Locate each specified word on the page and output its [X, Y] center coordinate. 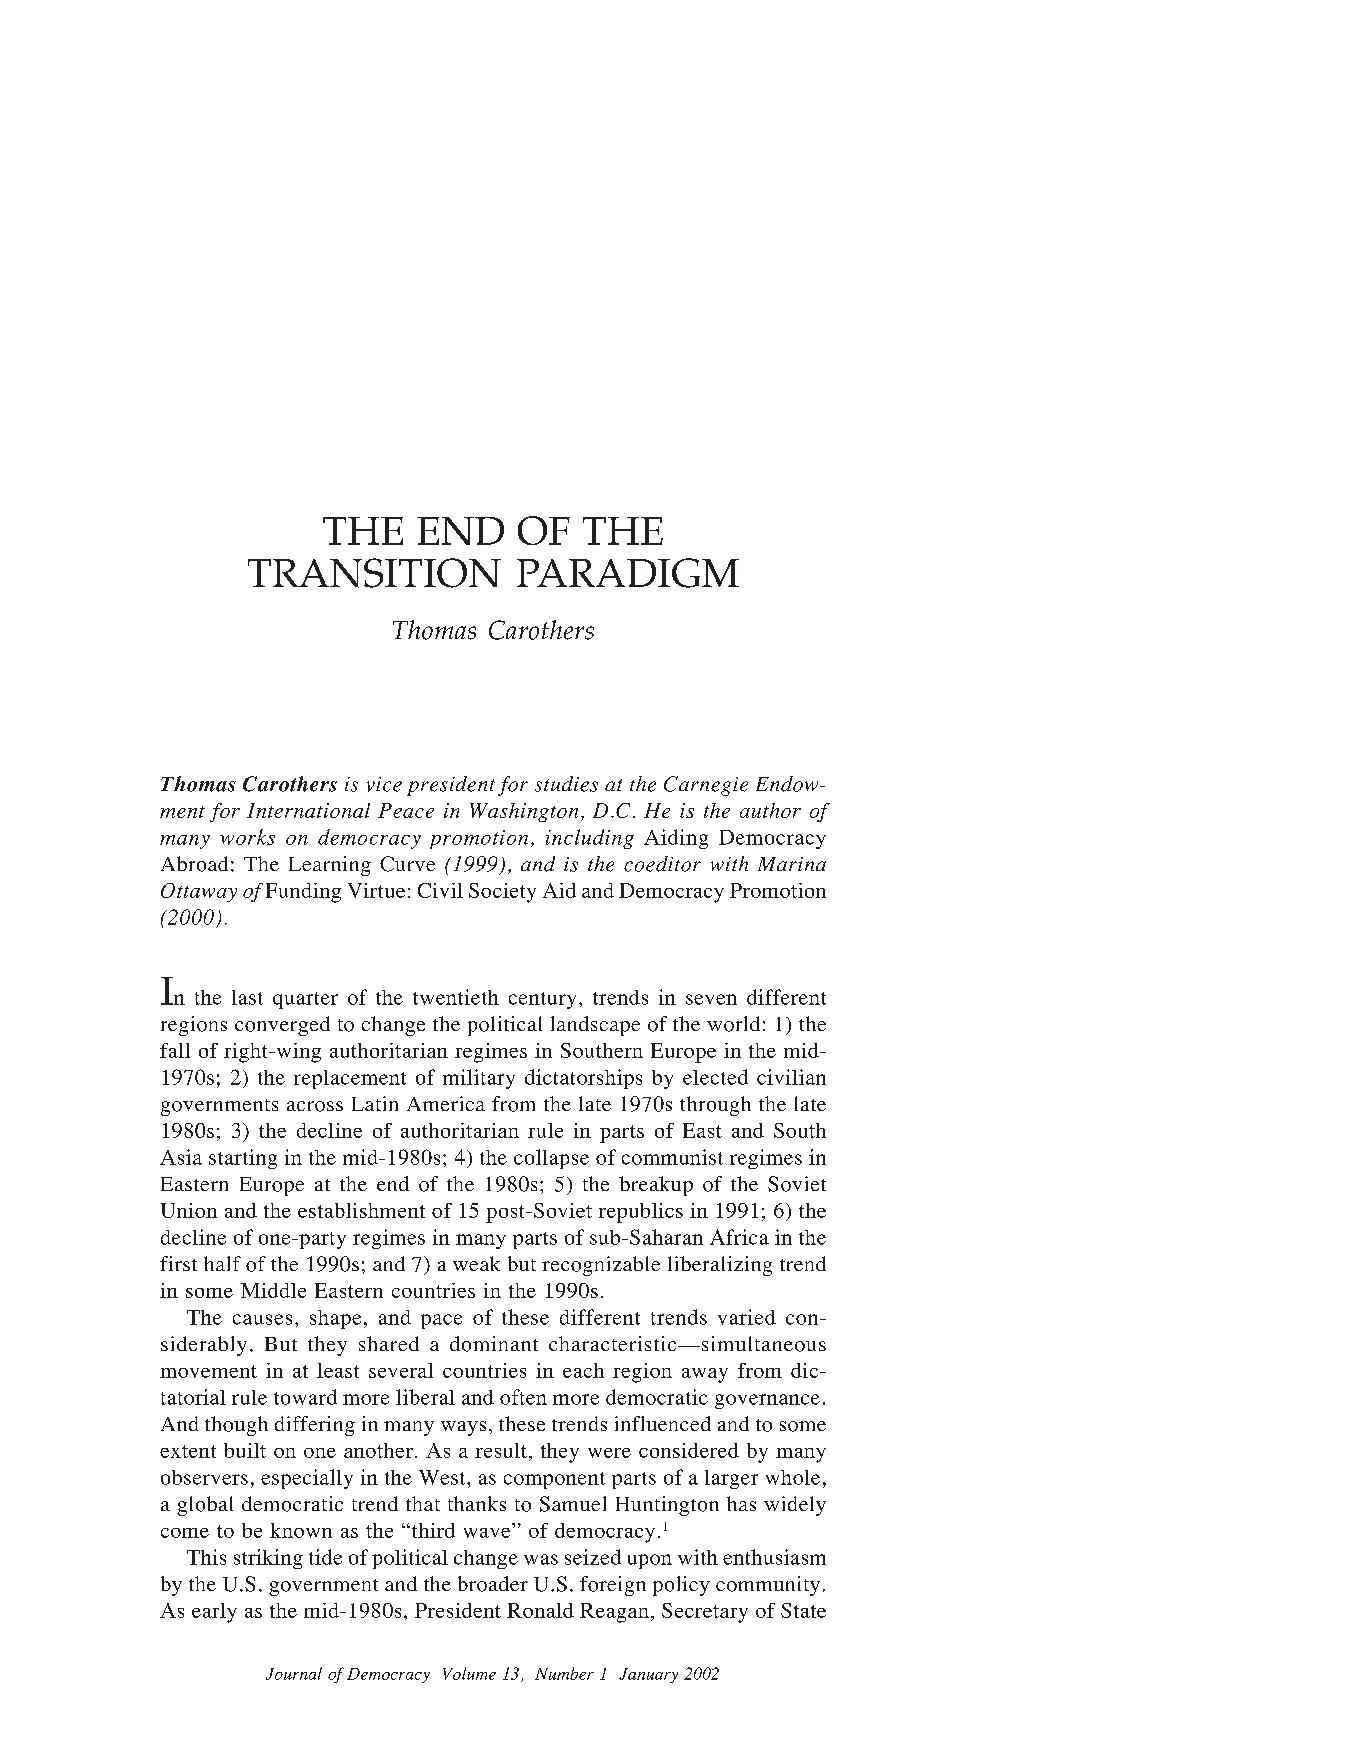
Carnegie [706, 786]
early [214, 1613]
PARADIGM [628, 573]
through [715, 1106]
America [446, 1103]
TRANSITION [374, 573]
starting [243, 1159]
